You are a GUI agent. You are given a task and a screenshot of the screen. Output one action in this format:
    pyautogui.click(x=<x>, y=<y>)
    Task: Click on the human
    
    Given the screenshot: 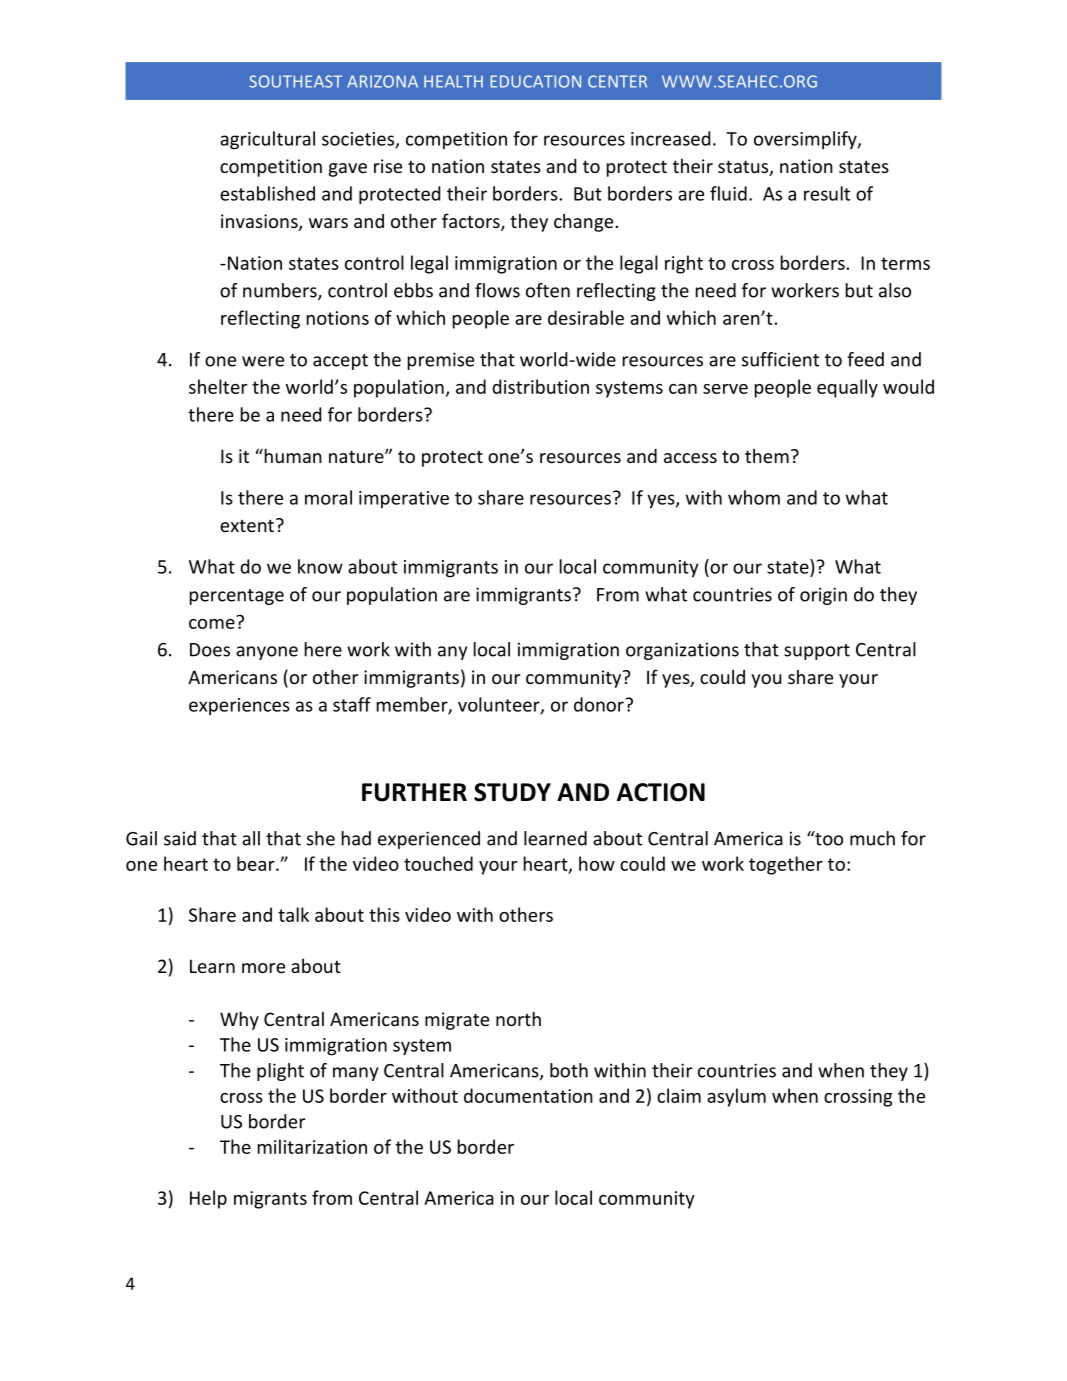 What is the action you would take?
    pyautogui.click(x=292, y=455)
